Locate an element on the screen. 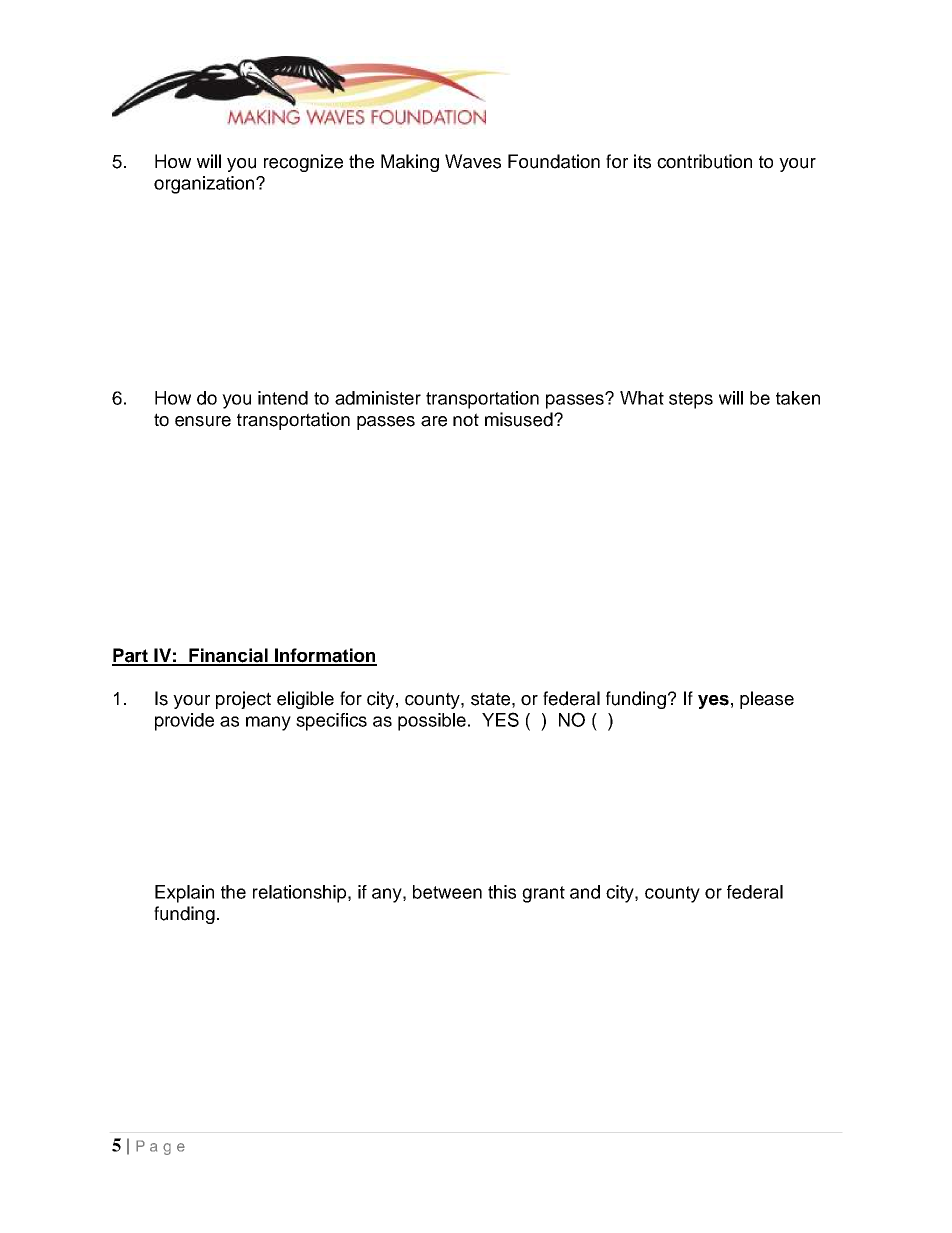 The image size is (952, 1233). Explain is located at coordinates (184, 894).
